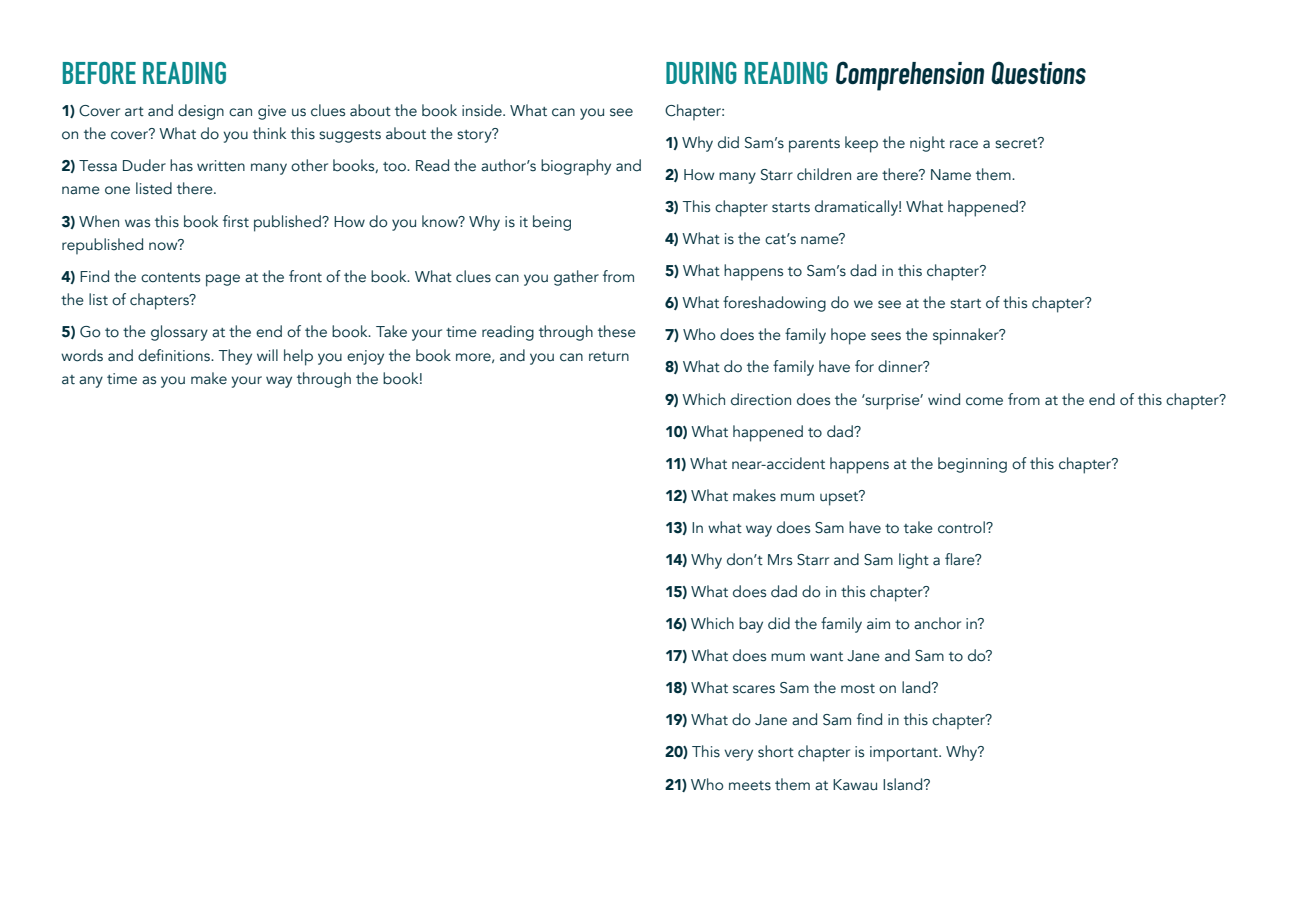 The height and width of the screenshot is (924, 1308). I want to click on return, so click(609, 357).
